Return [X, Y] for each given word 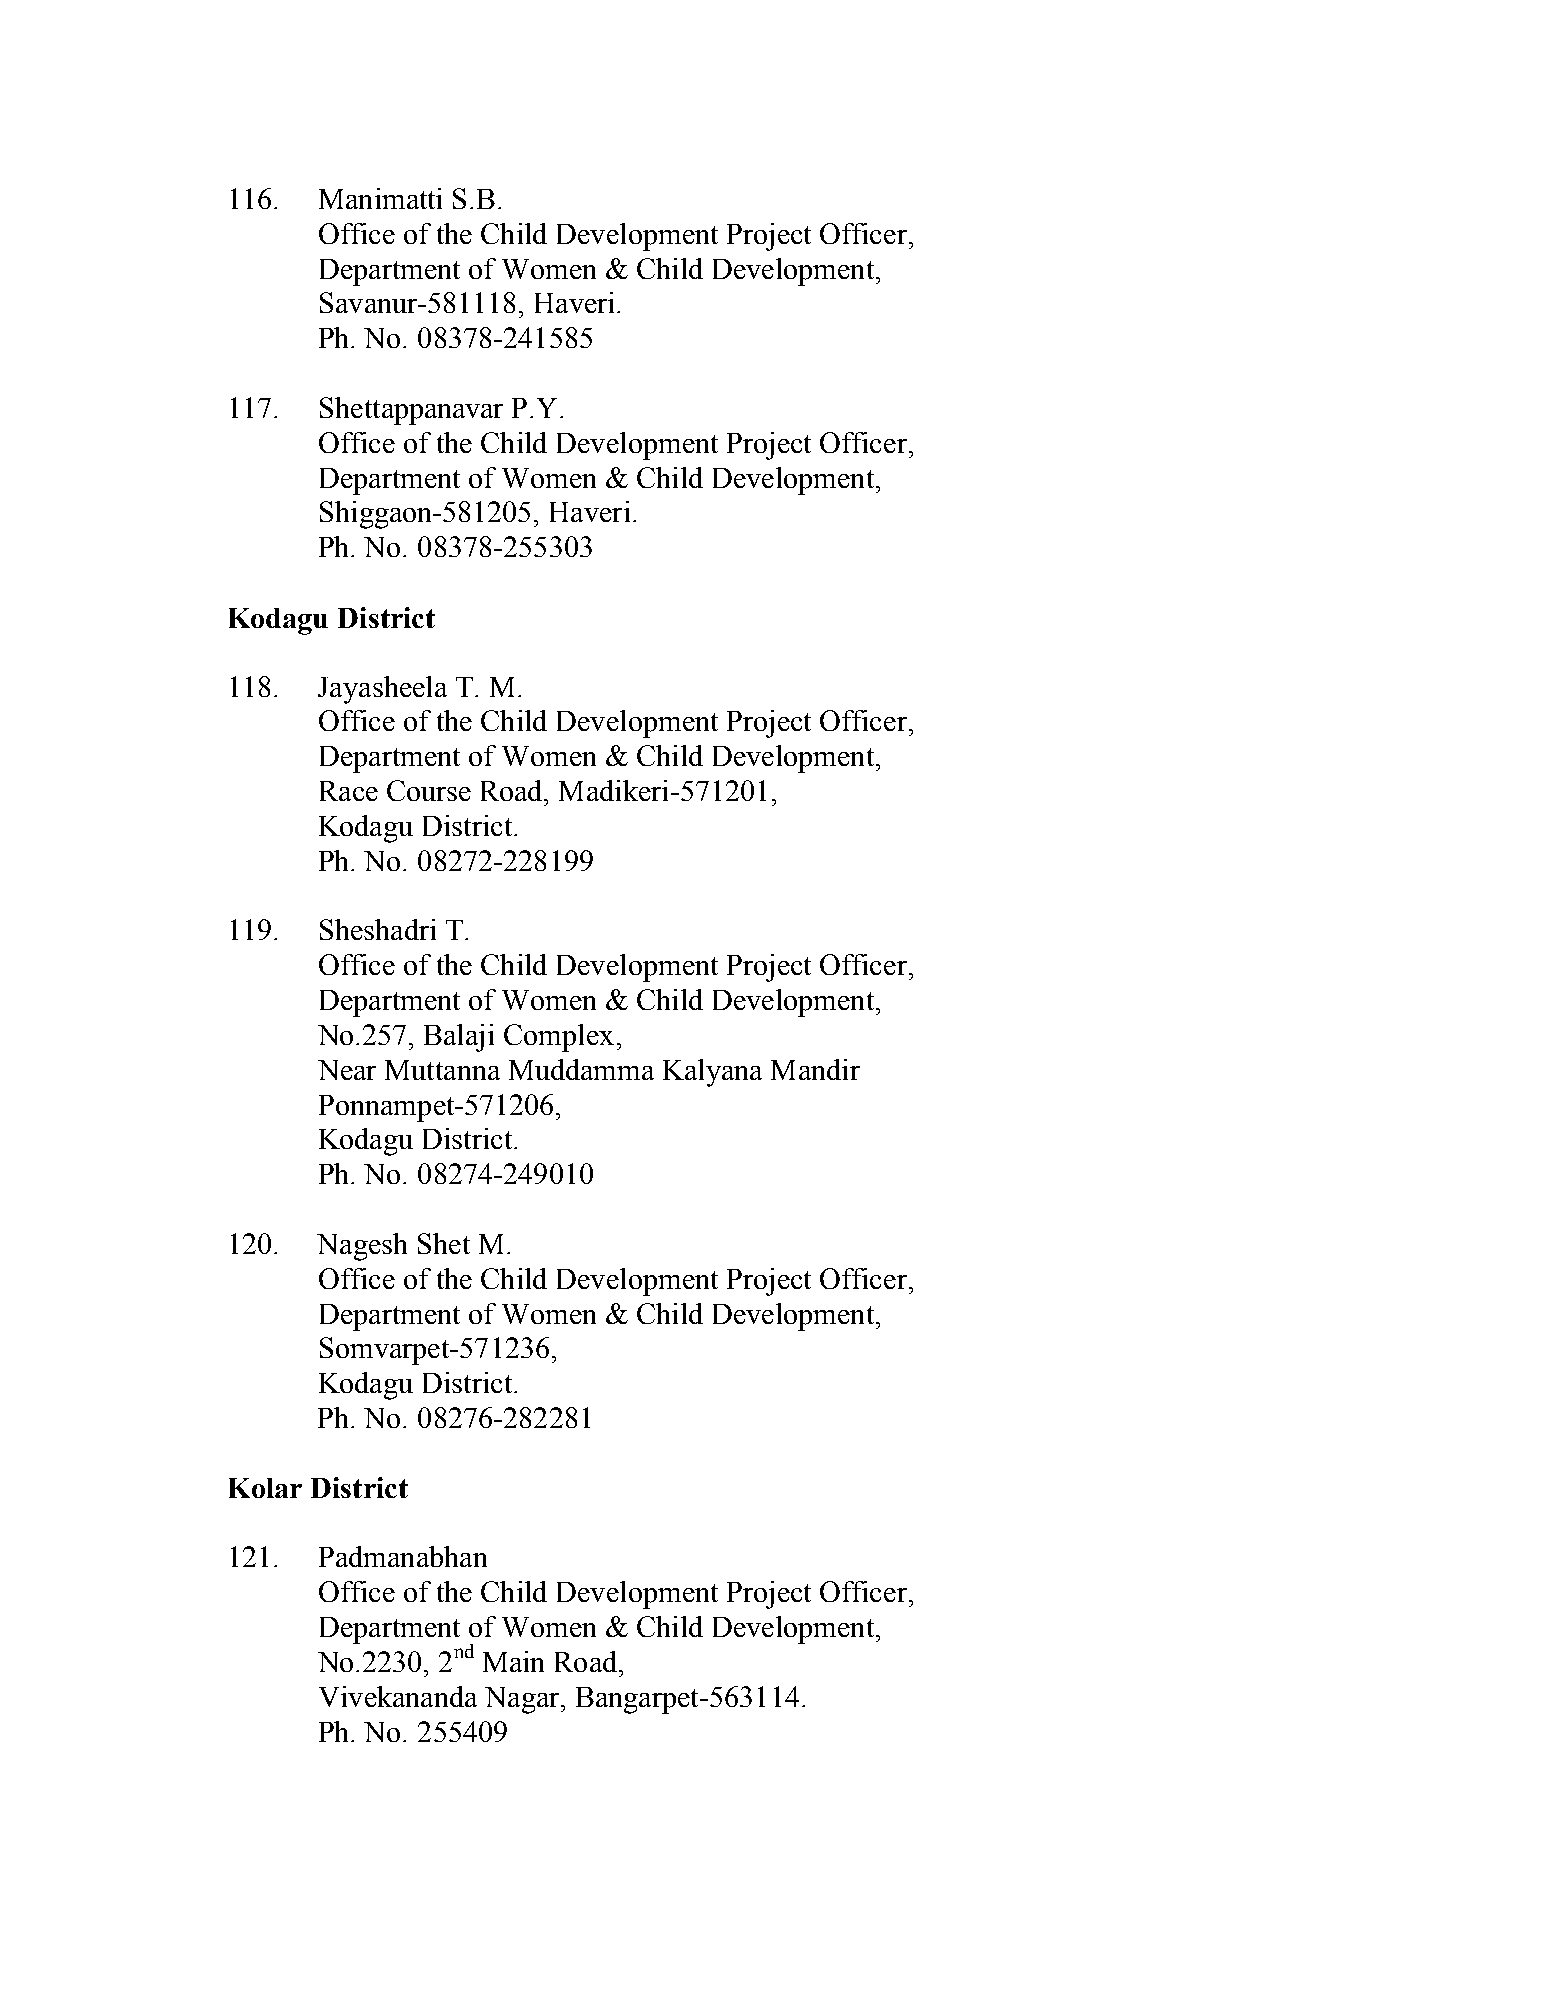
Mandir [815, 1069]
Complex [559, 1038]
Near [347, 1070]
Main [513, 1661]
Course [429, 790]
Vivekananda [398, 1696]
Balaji [459, 1038]
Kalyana [712, 1073]
